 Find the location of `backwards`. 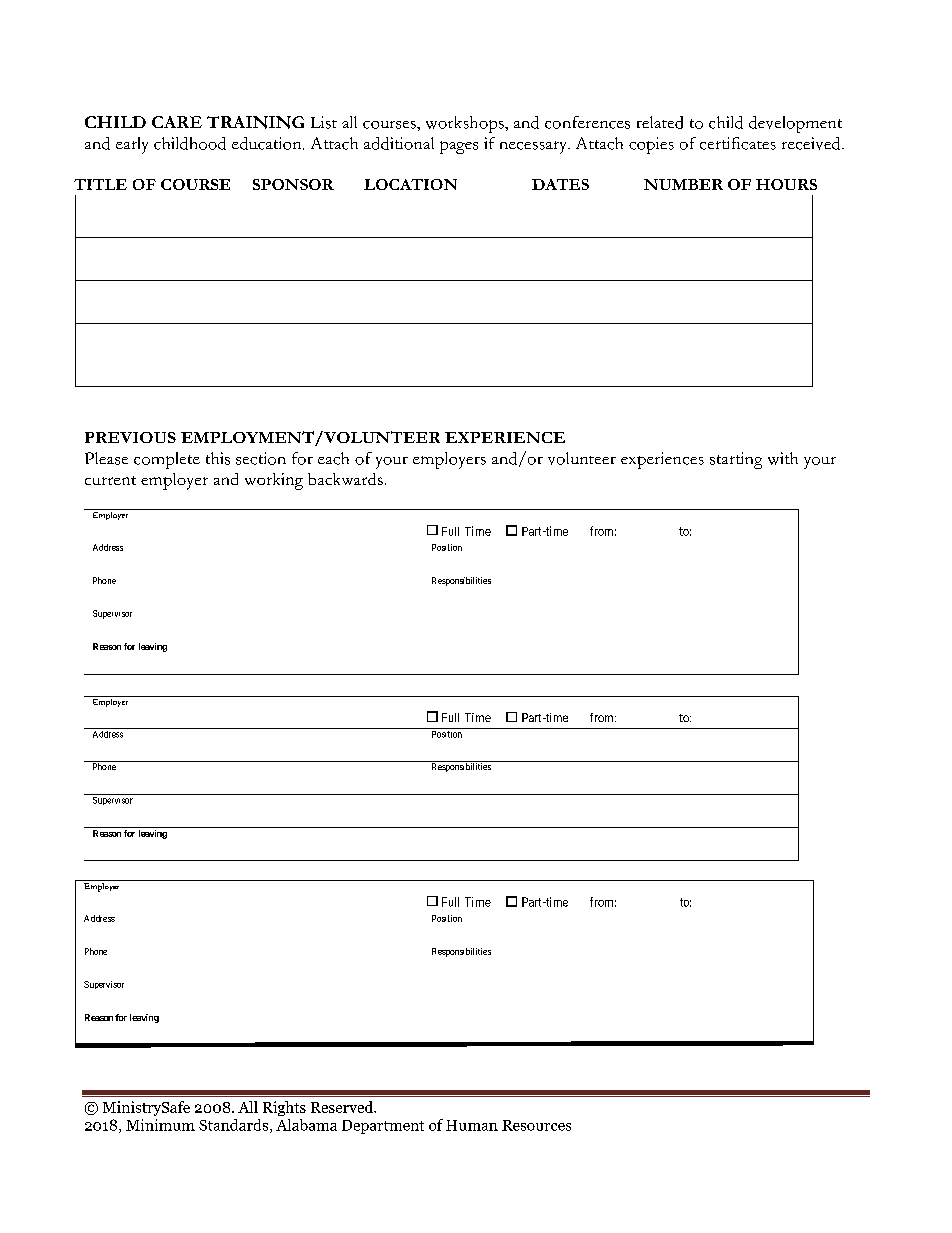

backwards is located at coordinates (345, 479).
